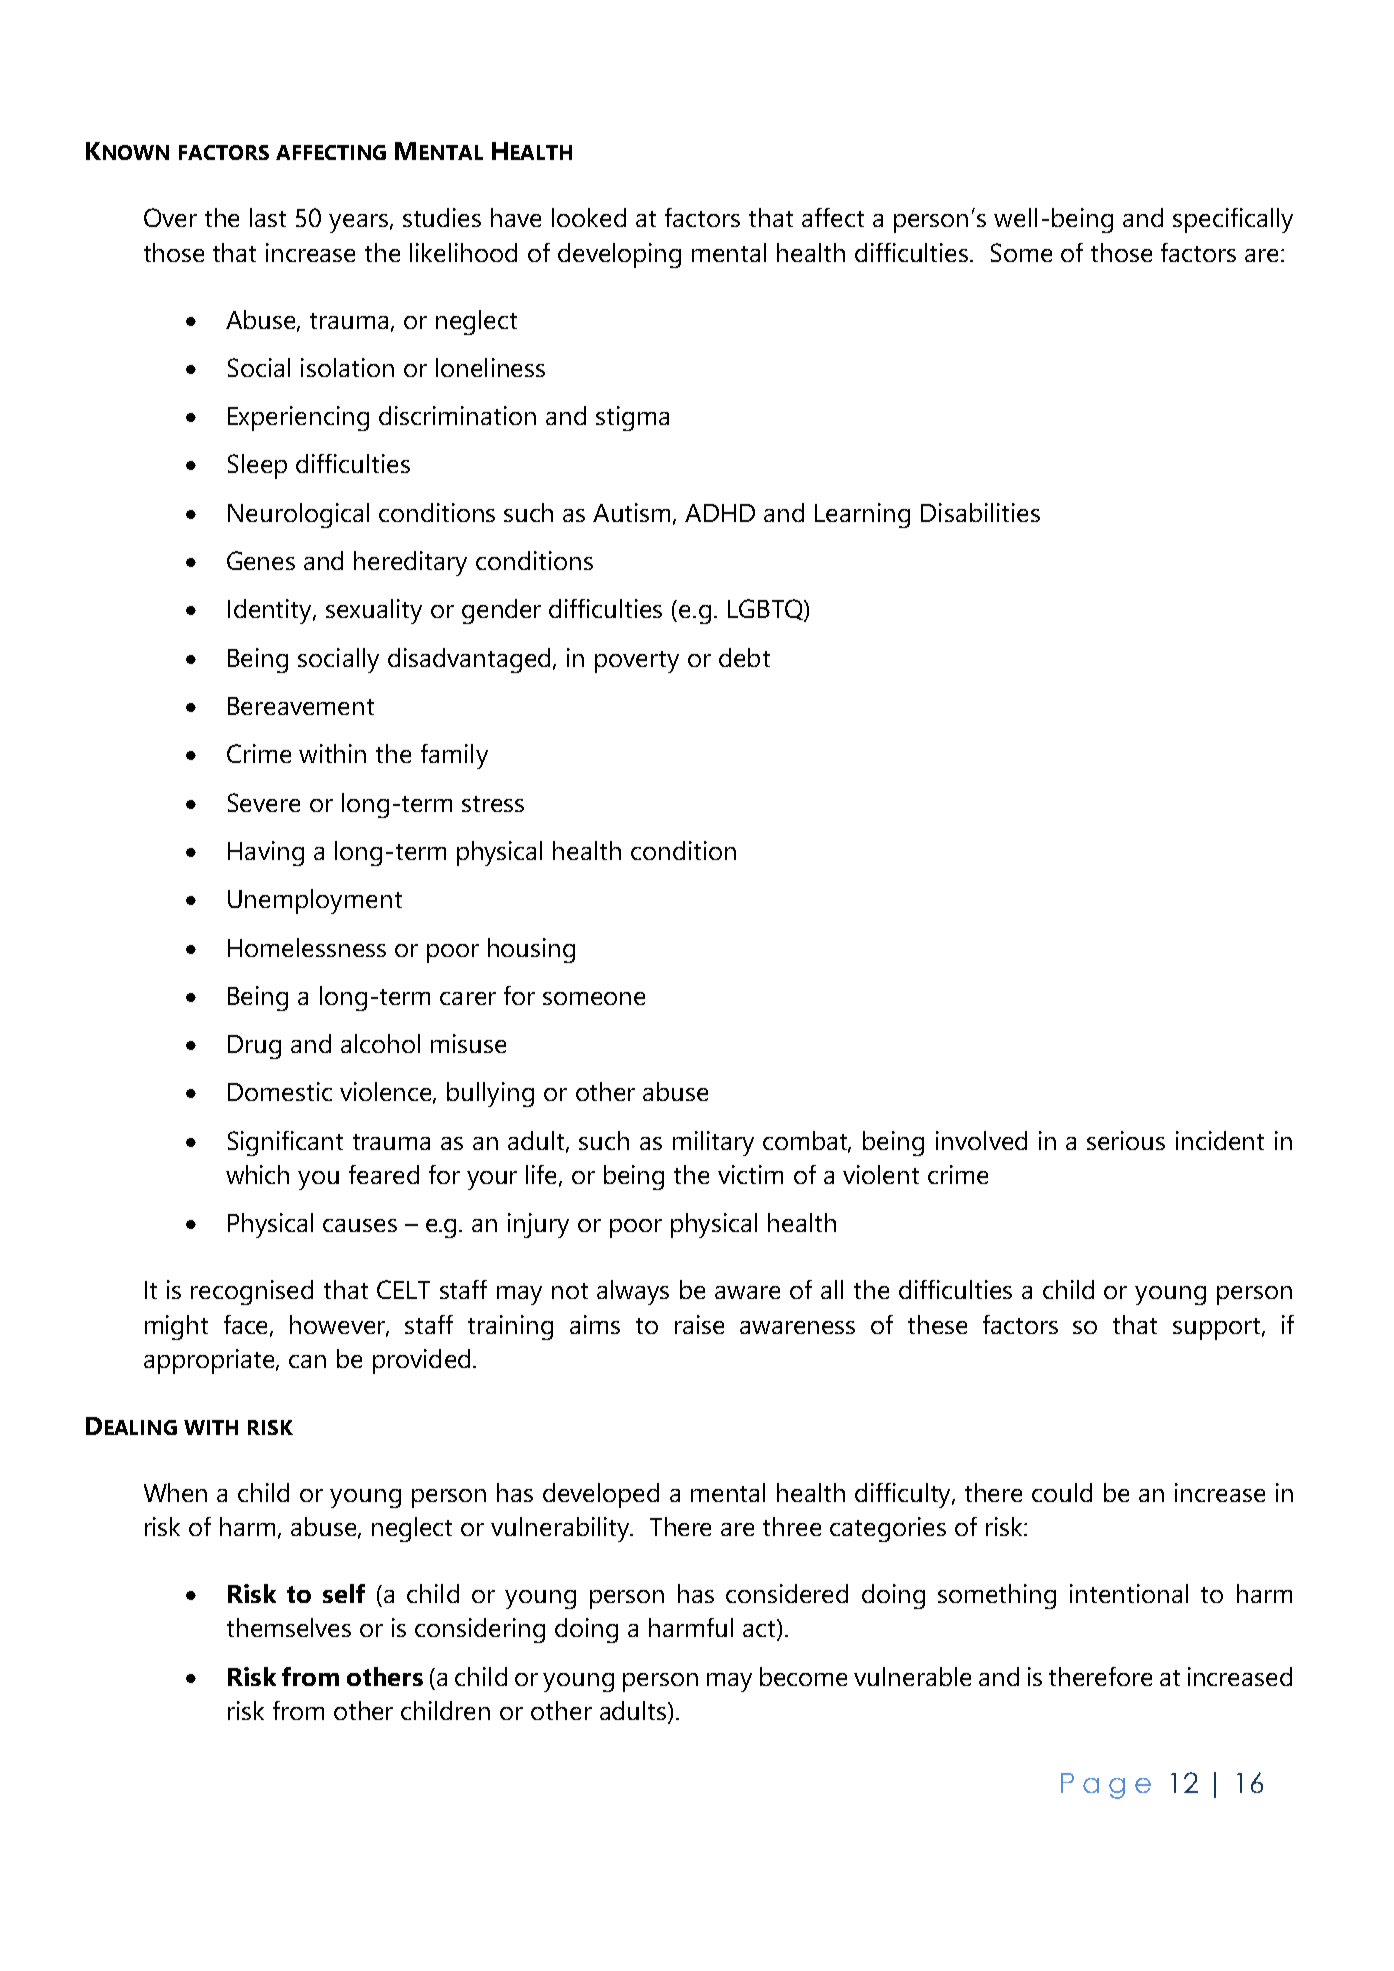 This page has height=1971, width=1394. I want to click on themselves, so click(289, 1627).
